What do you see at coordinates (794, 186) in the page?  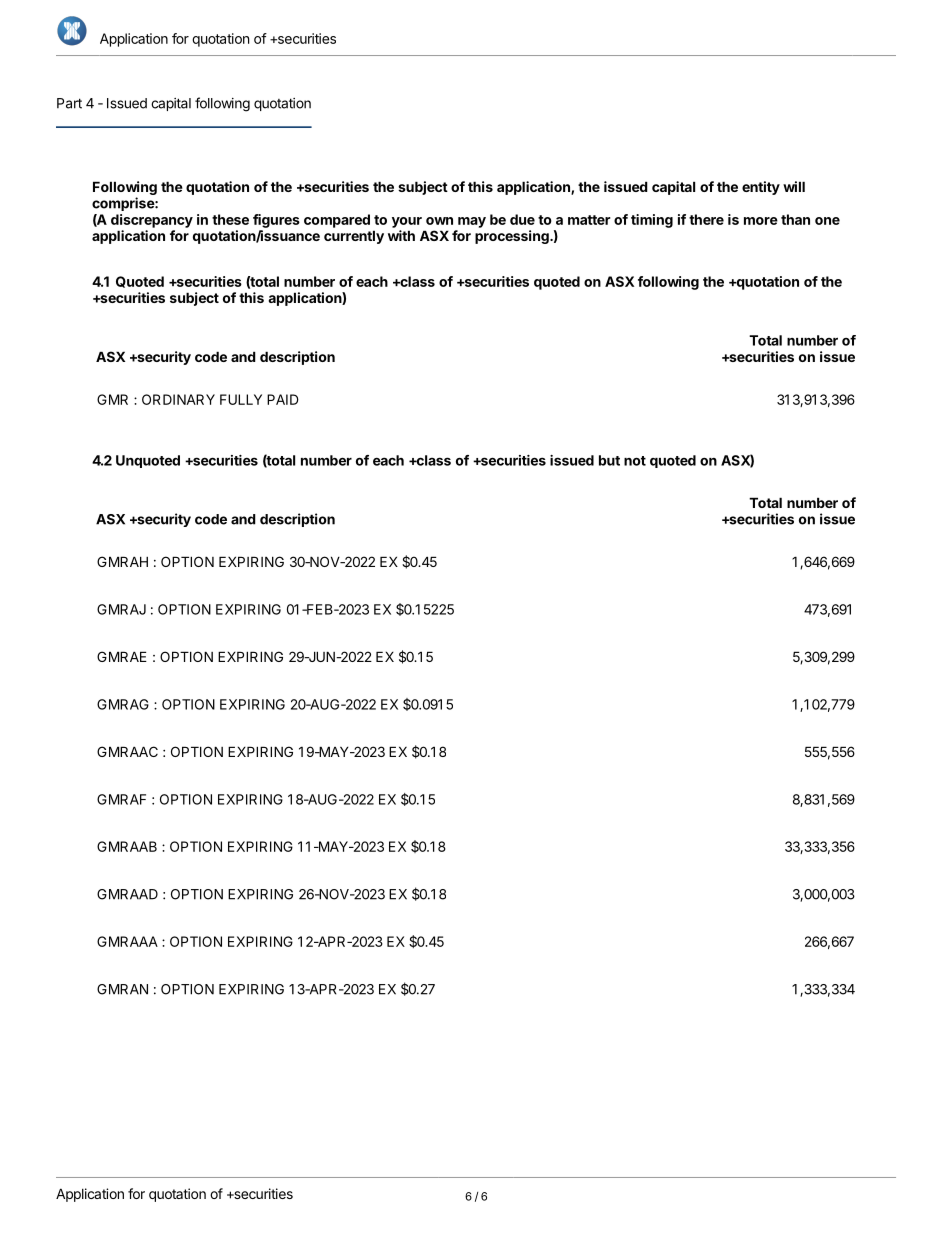 I see `will` at bounding box center [794, 186].
